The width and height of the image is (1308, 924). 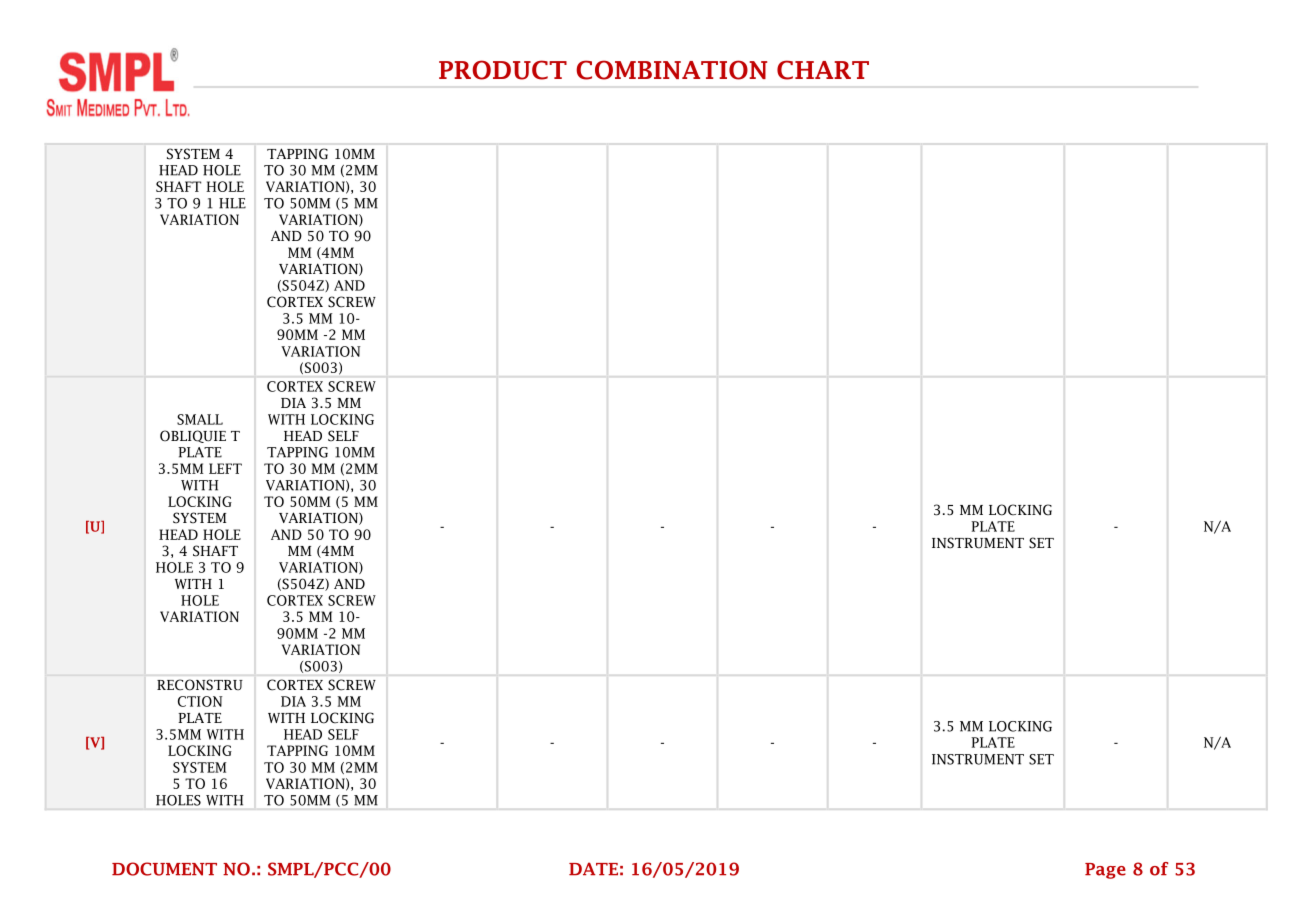 What do you see at coordinates (164, 869) in the image?
I see `DOCUMENT` at bounding box center [164, 869].
